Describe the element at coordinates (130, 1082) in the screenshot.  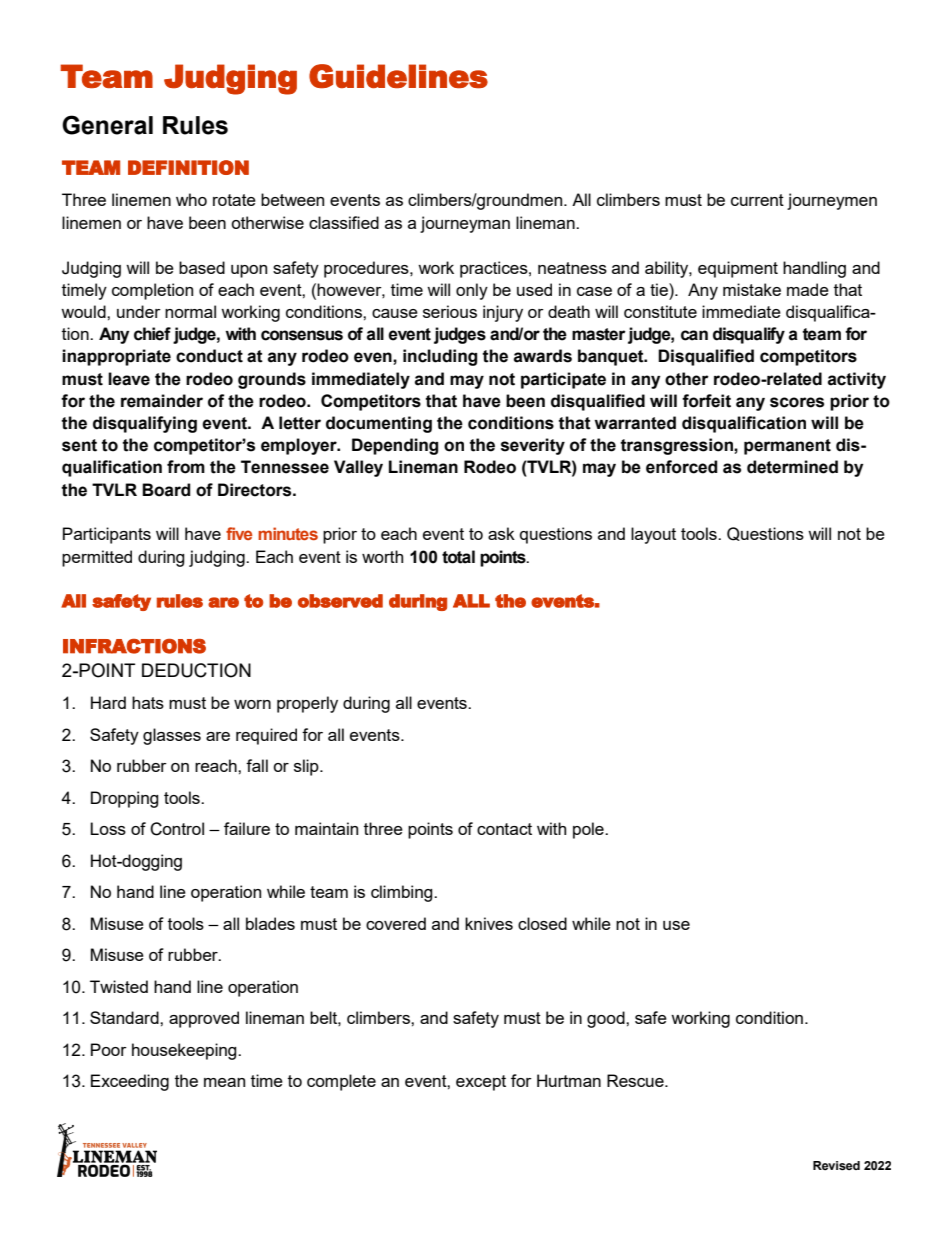
I see `Exceeding` at that location.
